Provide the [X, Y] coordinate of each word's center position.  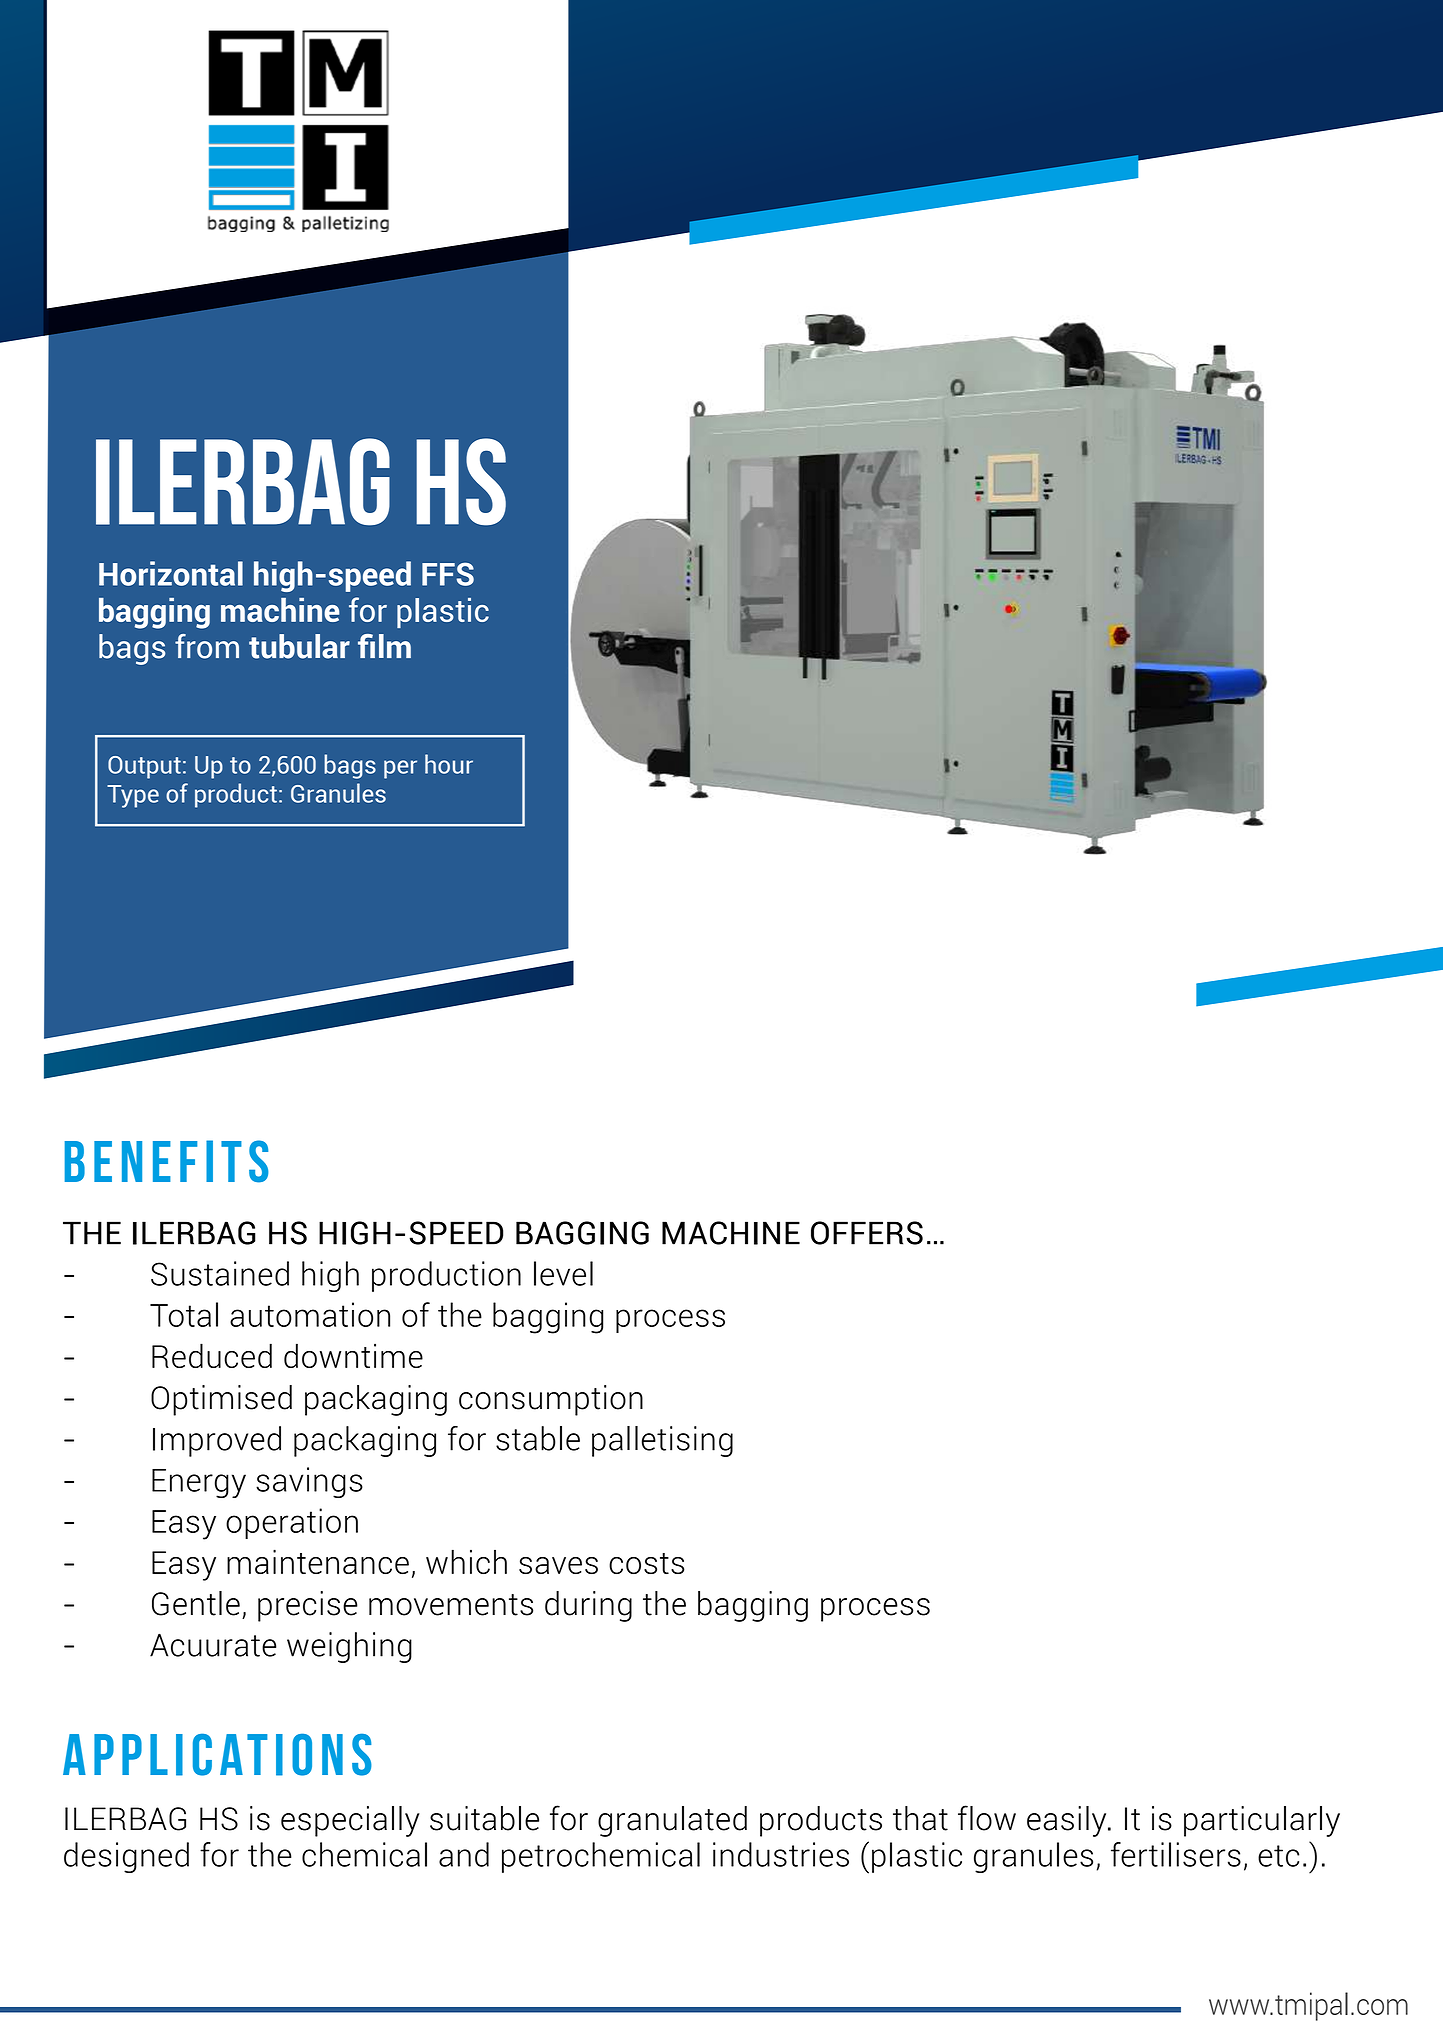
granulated [672, 1821]
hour [449, 764]
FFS [448, 574]
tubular [299, 646]
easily [1068, 1821]
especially [350, 1821]
